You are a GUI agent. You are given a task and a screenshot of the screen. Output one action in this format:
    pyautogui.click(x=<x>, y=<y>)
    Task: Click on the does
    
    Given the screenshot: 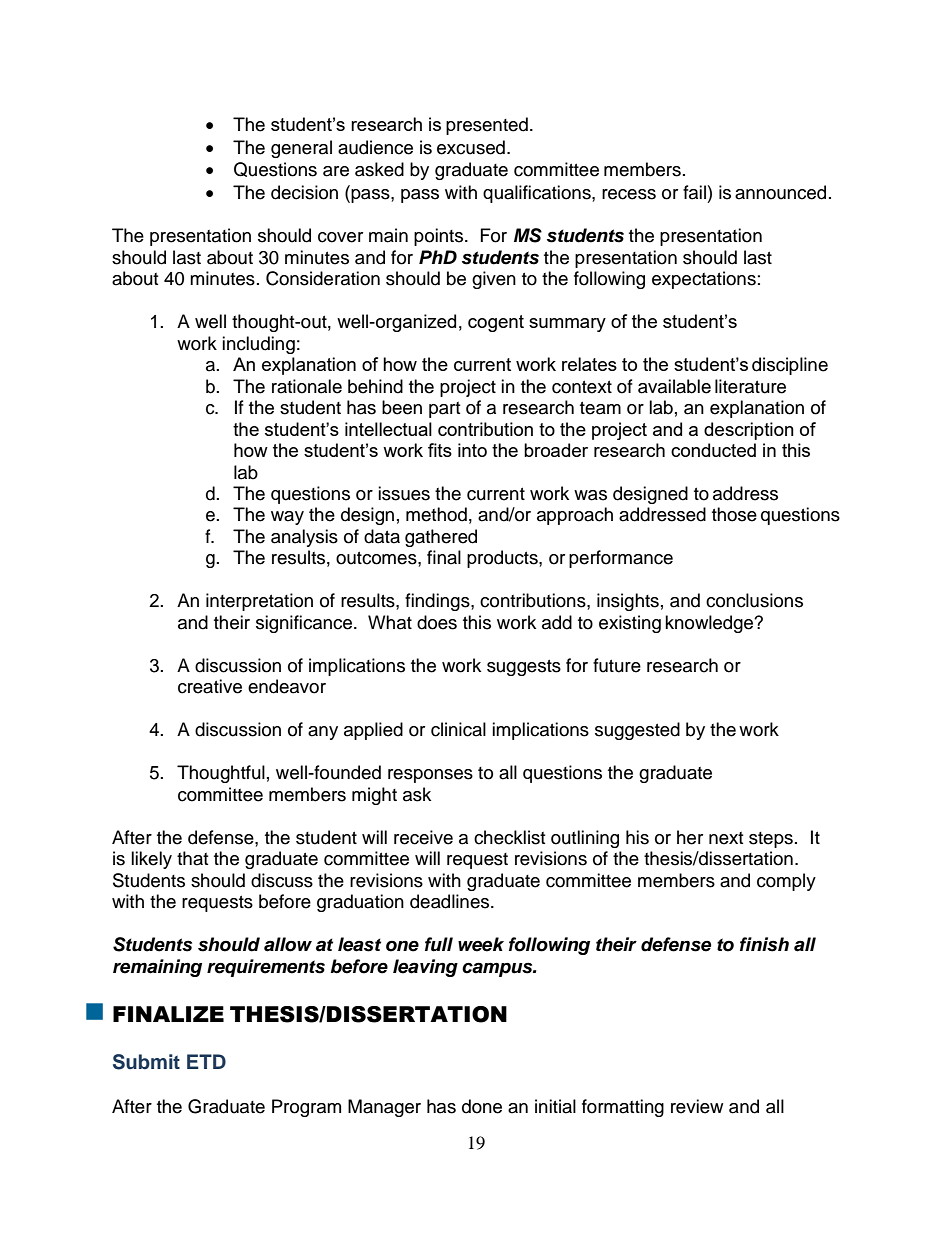 What is the action you would take?
    pyautogui.click(x=437, y=622)
